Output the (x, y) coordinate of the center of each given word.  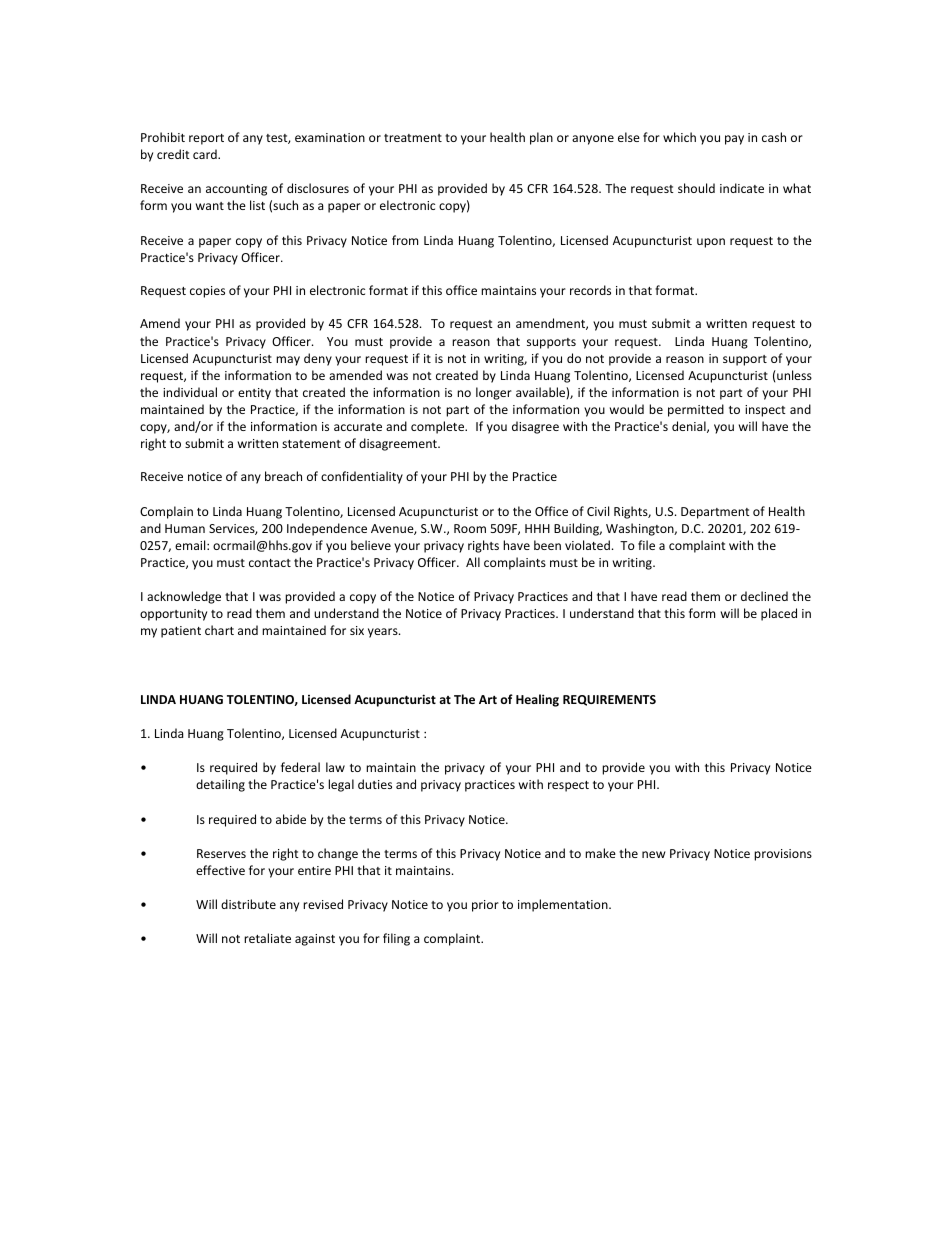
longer (494, 393)
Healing (537, 700)
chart (219, 630)
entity (254, 394)
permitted (696, 410)
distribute (248, 904)
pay (734, 140)
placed (779, 614)
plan (541, 138)
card (206, 154)
